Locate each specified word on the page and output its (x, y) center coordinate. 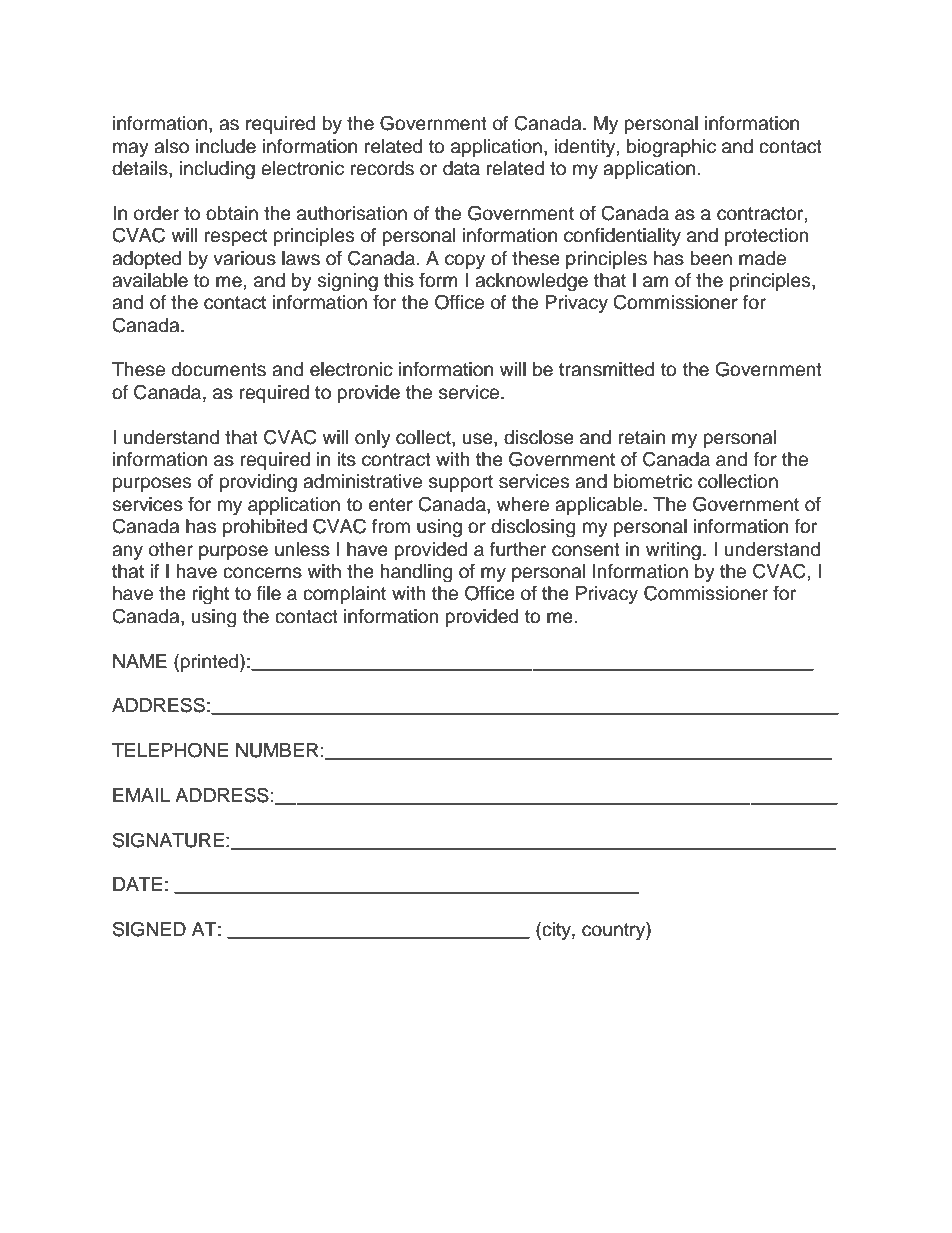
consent (586, 550)
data (461, 168)
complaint (344, 595)
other (171, 549)
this (399, 280)
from (391, 526)
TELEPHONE (170, 750)
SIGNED (149, 929)
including (217, 170)
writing (673, 551)
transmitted (606, 369)
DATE (137, 884)
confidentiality (622, 237)
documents (219, 369)
